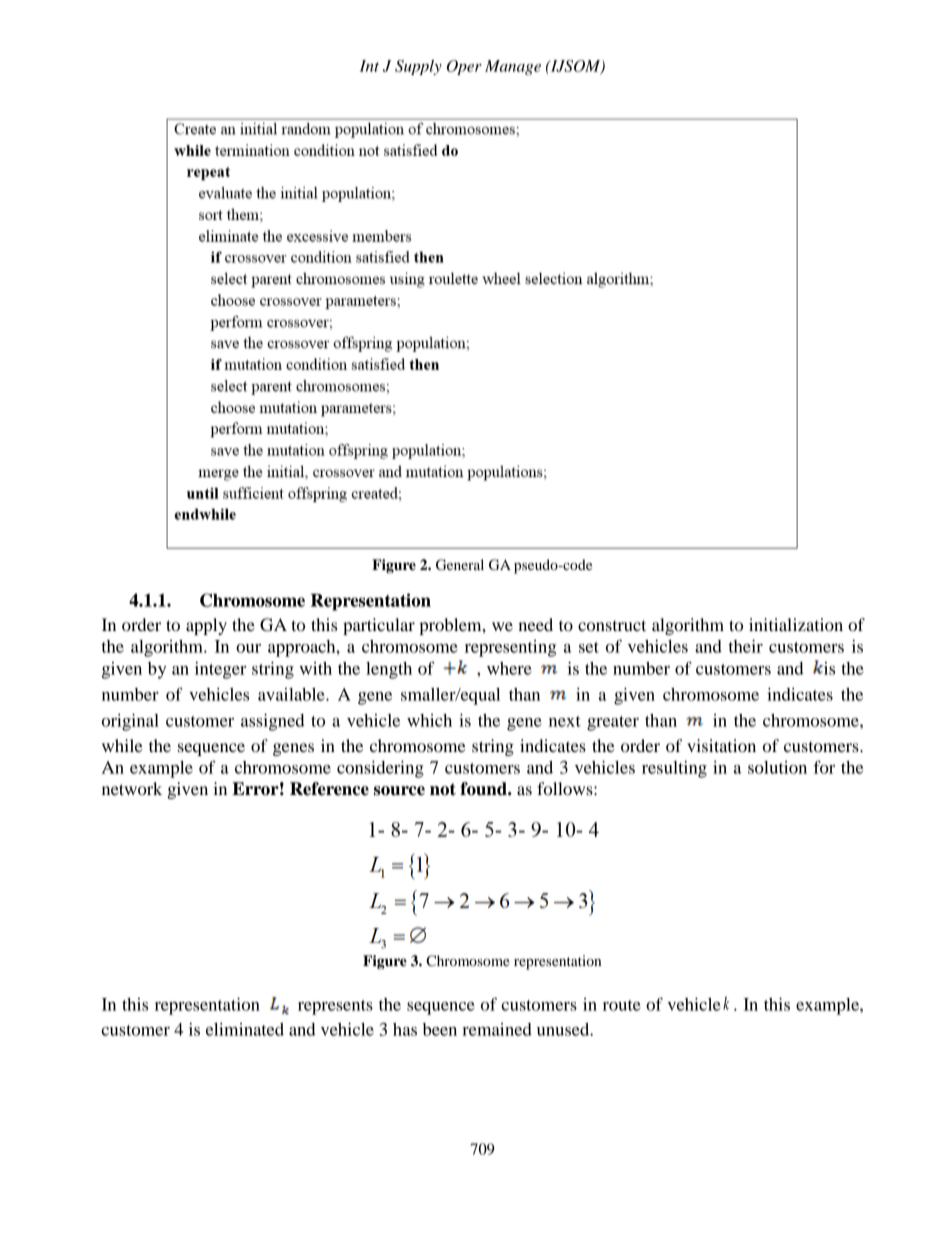  What do you see at coordinates (418, 67) in the page?
I see `Supply` at bounding box center [418, 67].
